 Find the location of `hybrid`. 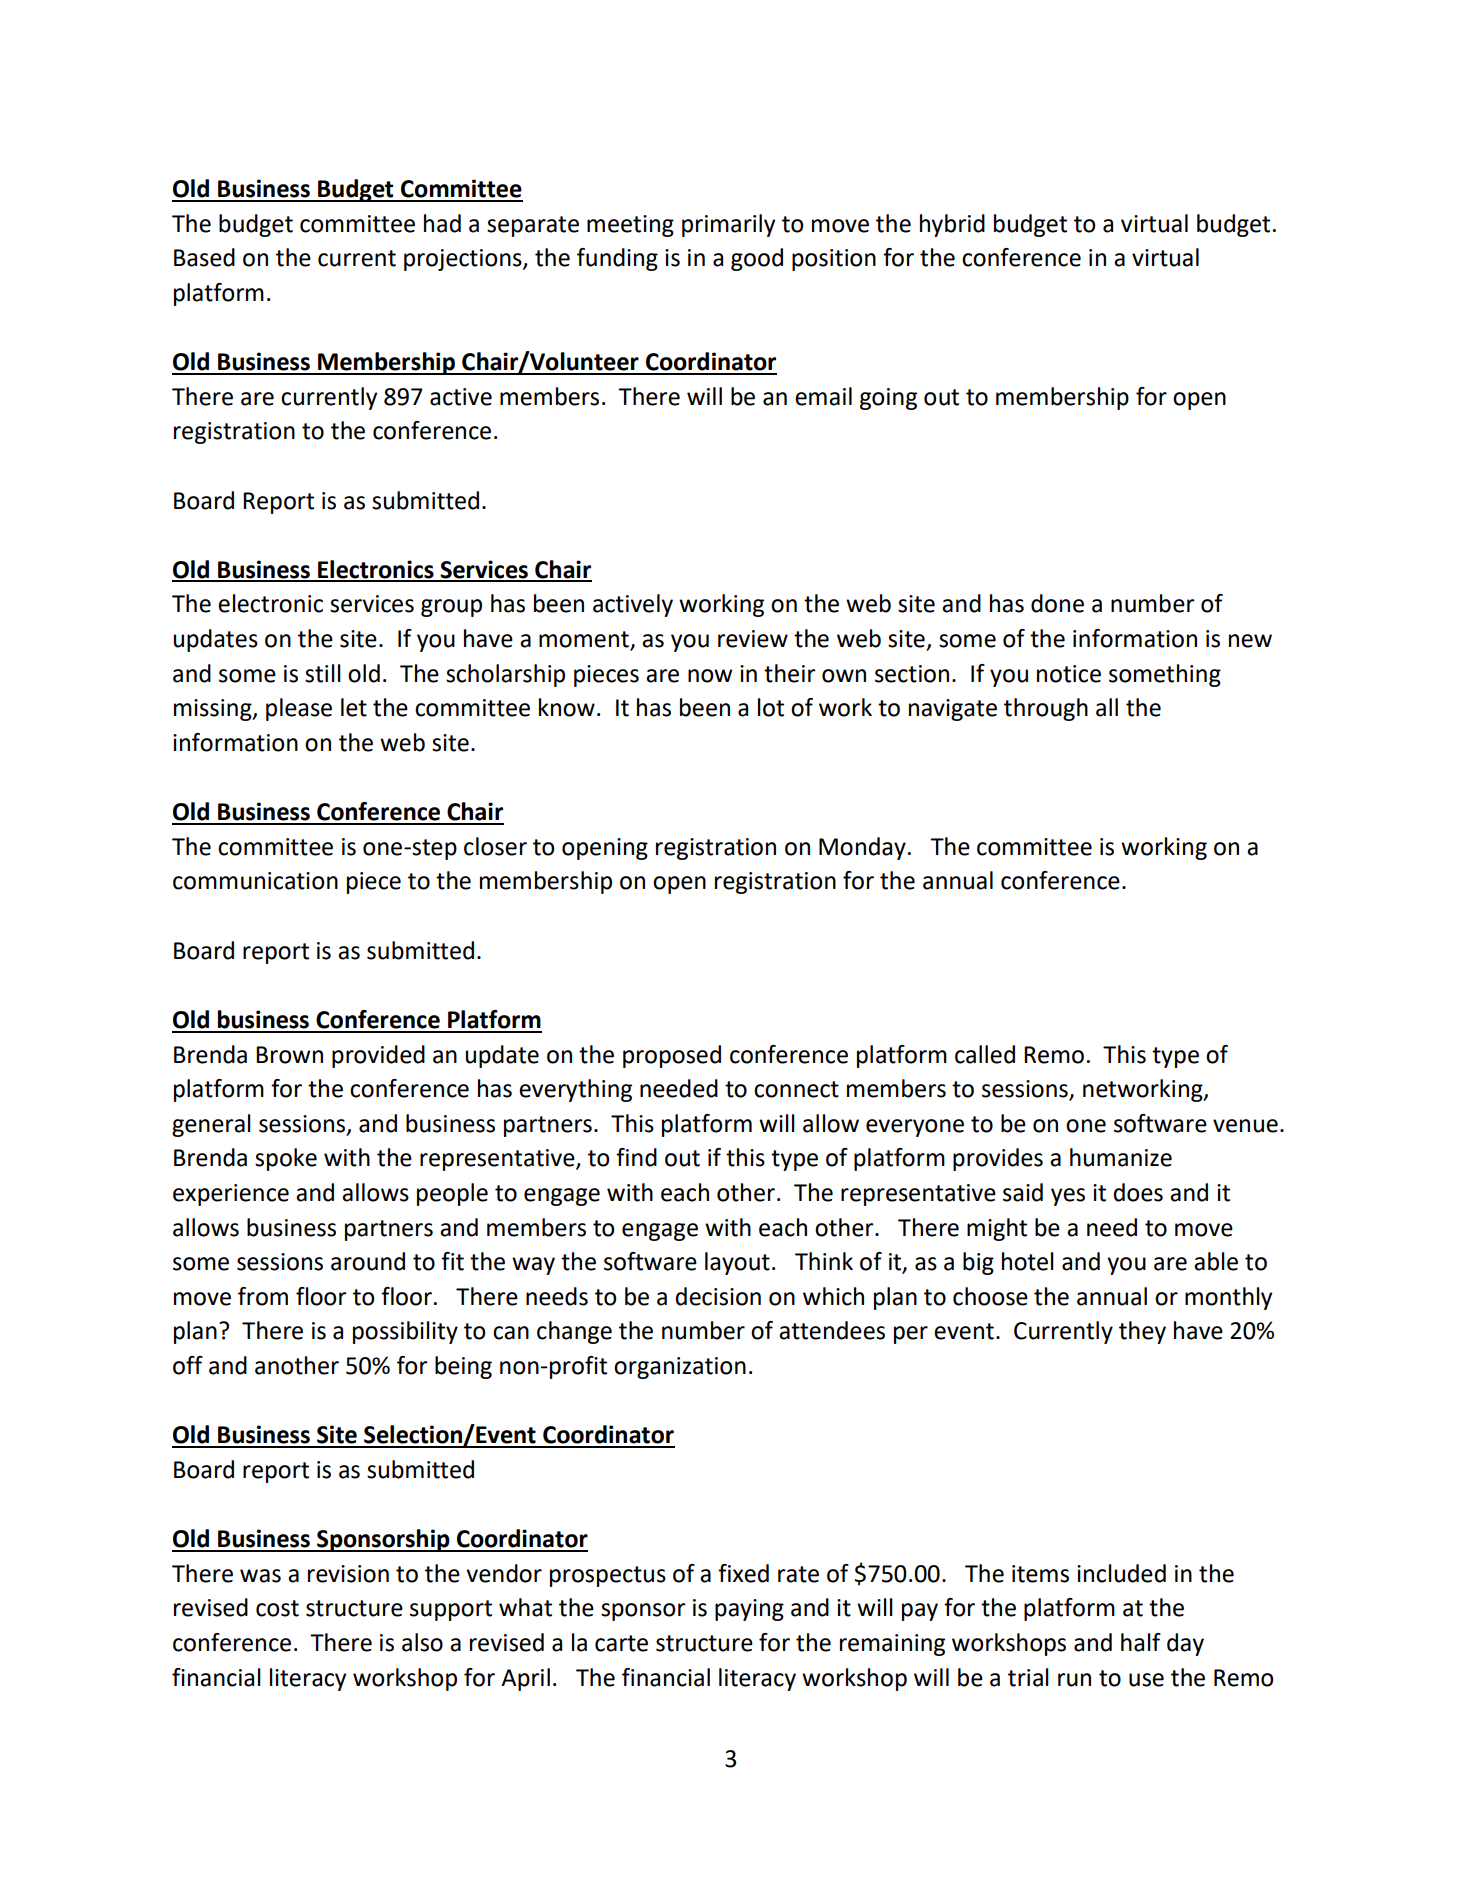

hybrid is located at coordinates (952, 225).
